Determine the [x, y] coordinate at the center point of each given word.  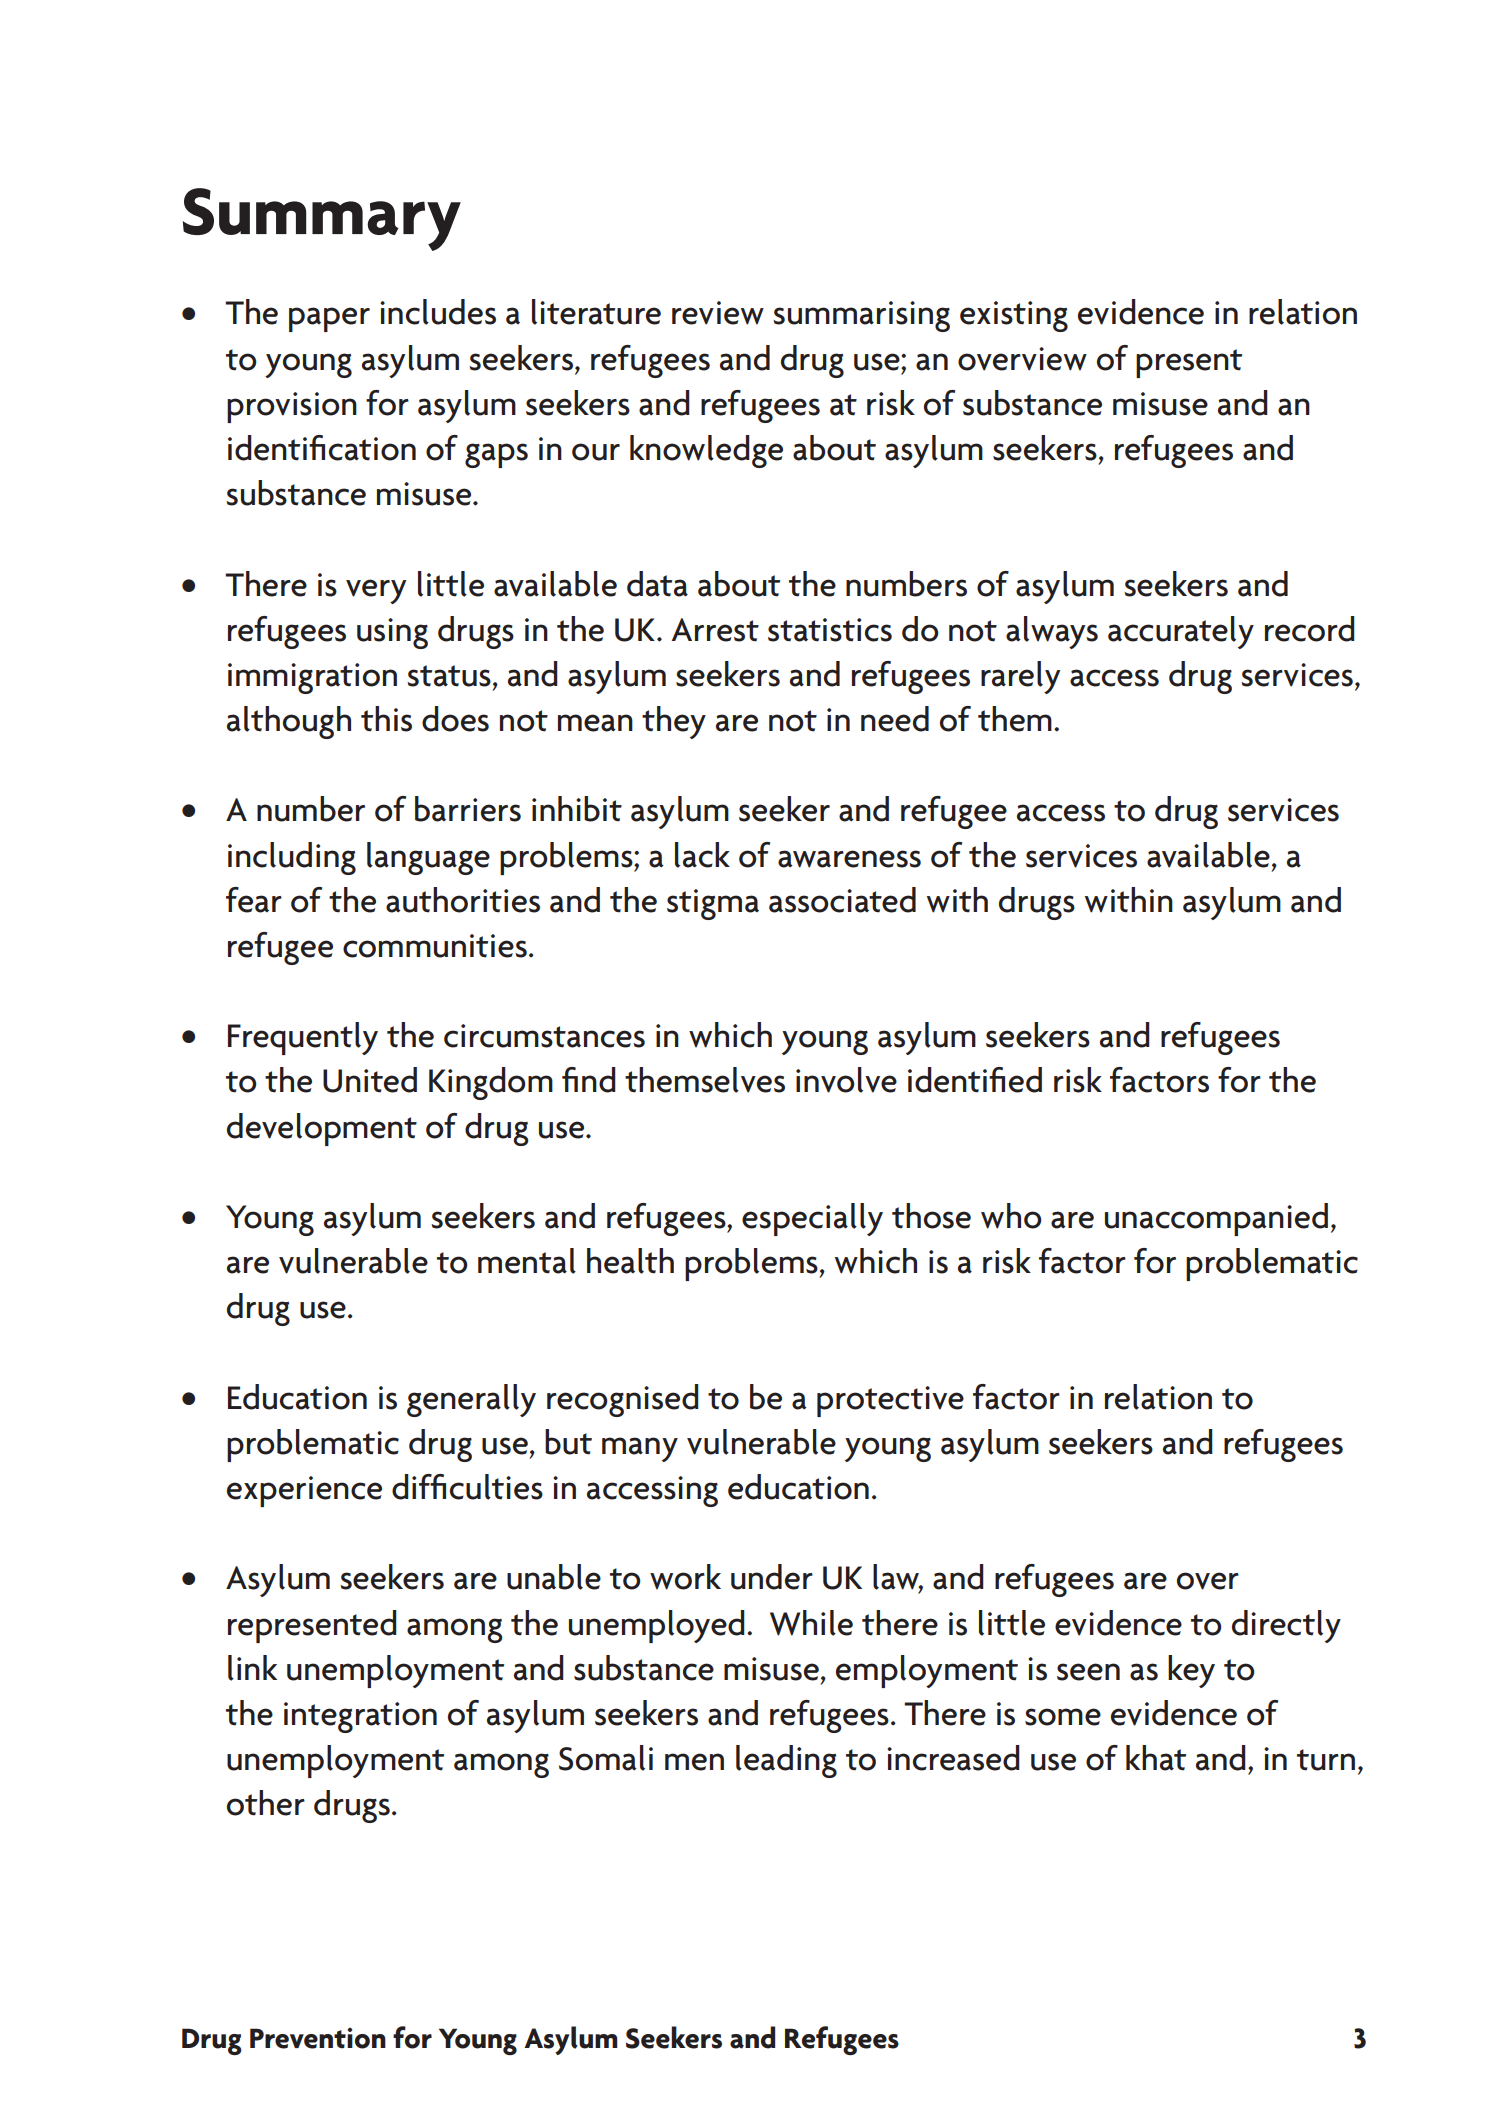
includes [438, 312]
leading [786, 1761]
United [370, 1080]
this [386, 719]
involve [846, 1080]
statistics [830, 630]
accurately [1181, 632]
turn [1326, 1760]
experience [304, 1491]
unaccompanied [1216, 1219]
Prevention [318, 2038]
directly [1286, 1626]
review [718, 313]
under [772, 1577]
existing [1014, 316]
